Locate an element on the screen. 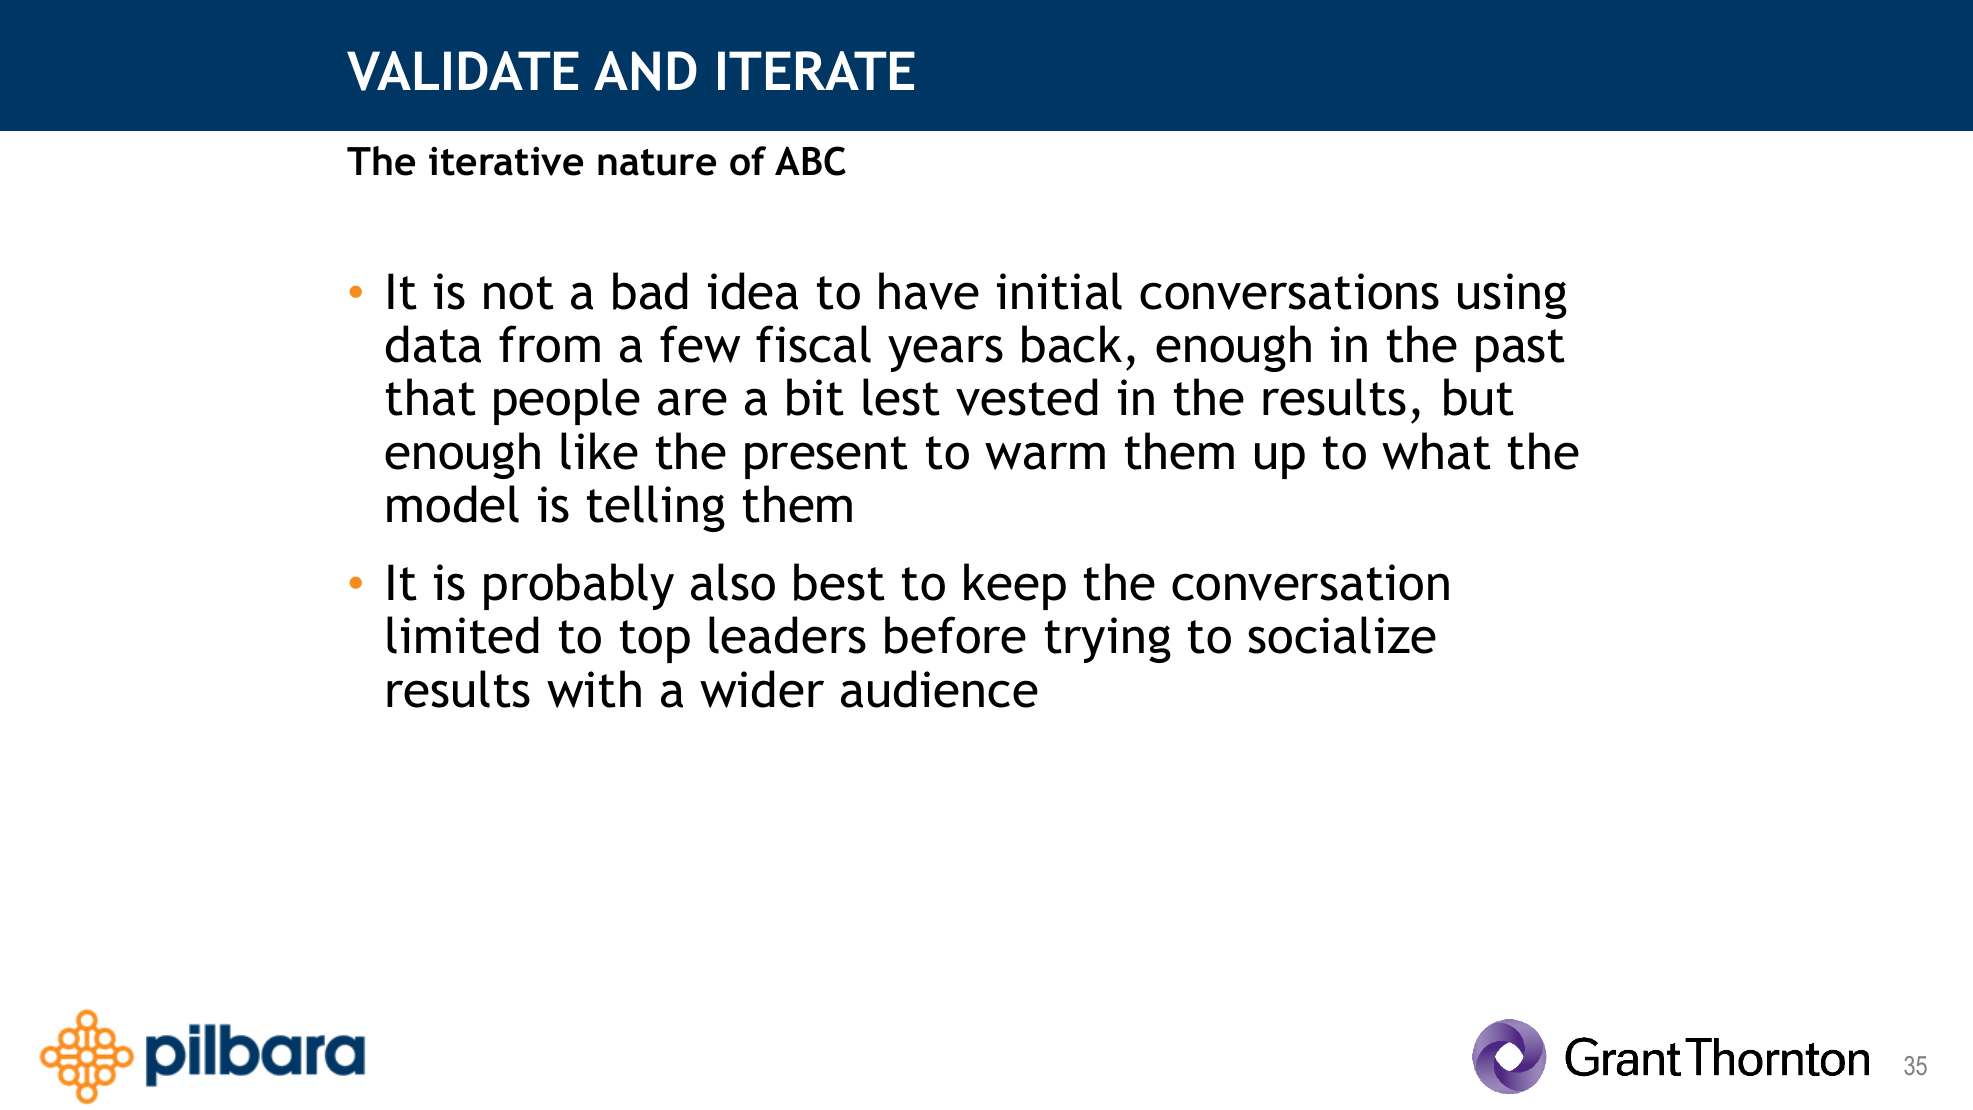 This screenshot has height=1110, width=1973. with is located at coordinates (594, 689).
